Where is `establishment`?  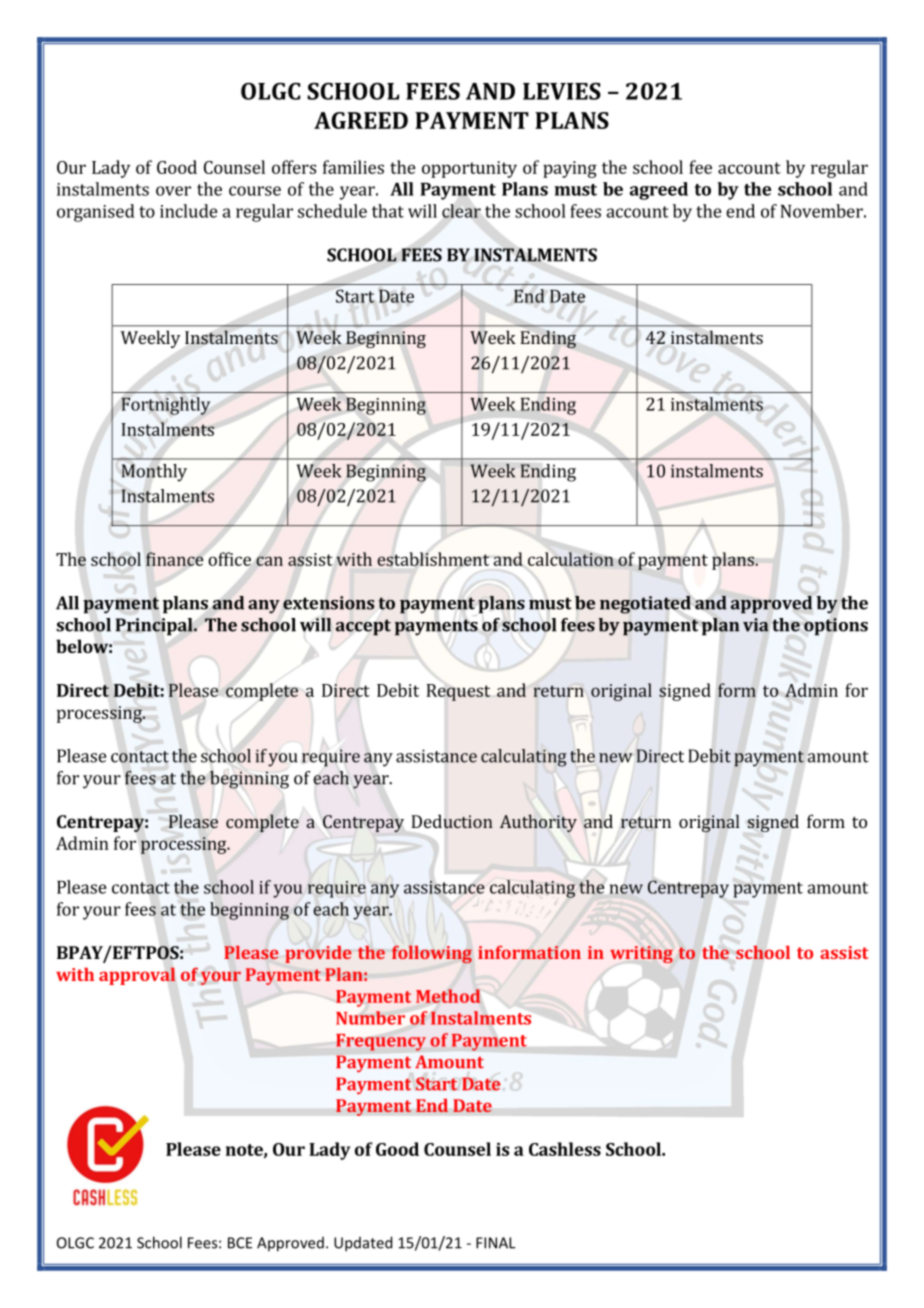 establishment is located at coordinates (433, 559).
